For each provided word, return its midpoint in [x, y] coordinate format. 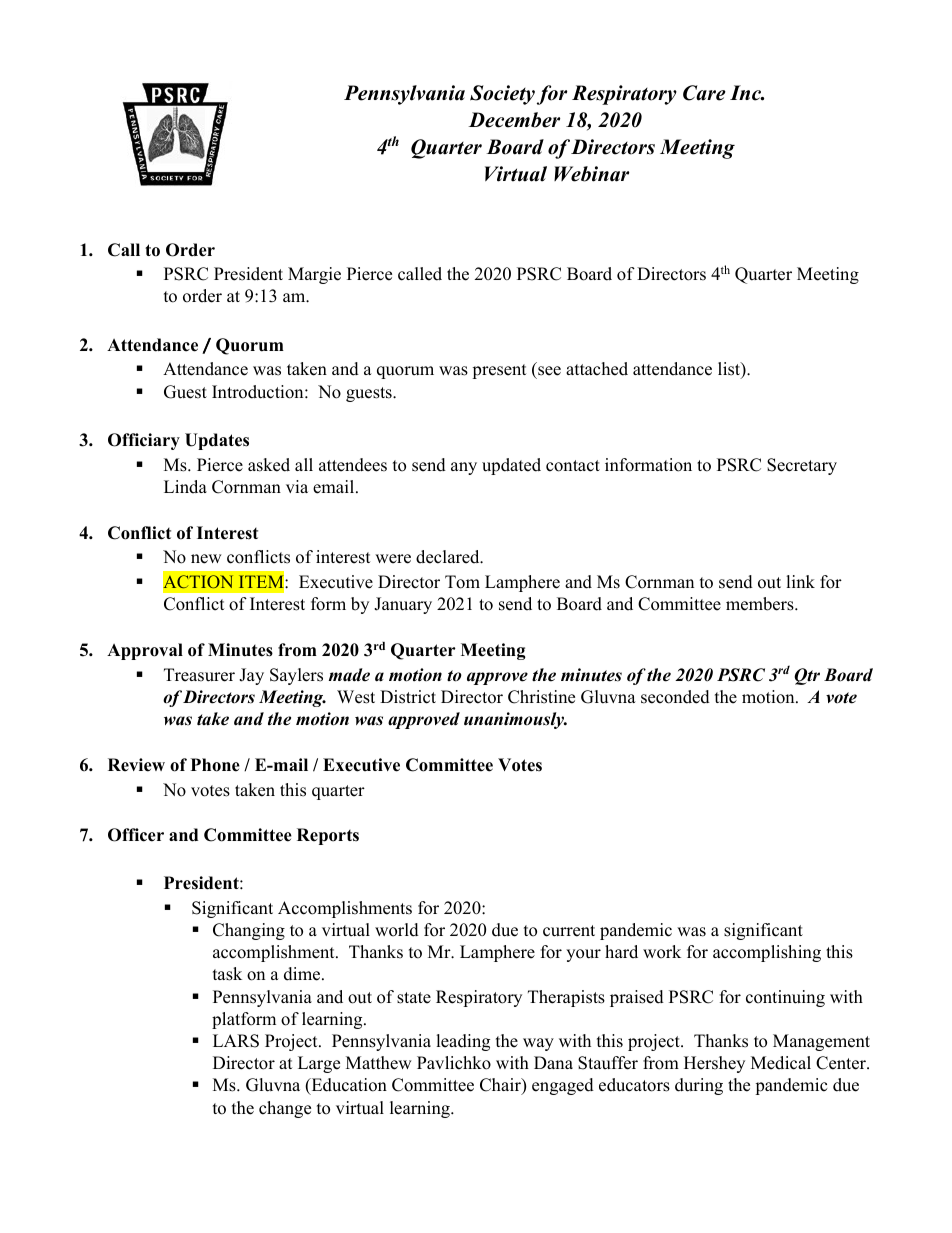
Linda [185, 487]
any [464, 468]
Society [502, 95]
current [569, 931]
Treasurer [199, 675]
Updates [217, 441]
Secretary [802, 466]
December [514, 120]
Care [704, 93]
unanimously [515, 720]
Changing [249, 931]
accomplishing [767, 953]
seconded [675, 697]
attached [597, 369]
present [499, 371]
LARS [236, 1041]
